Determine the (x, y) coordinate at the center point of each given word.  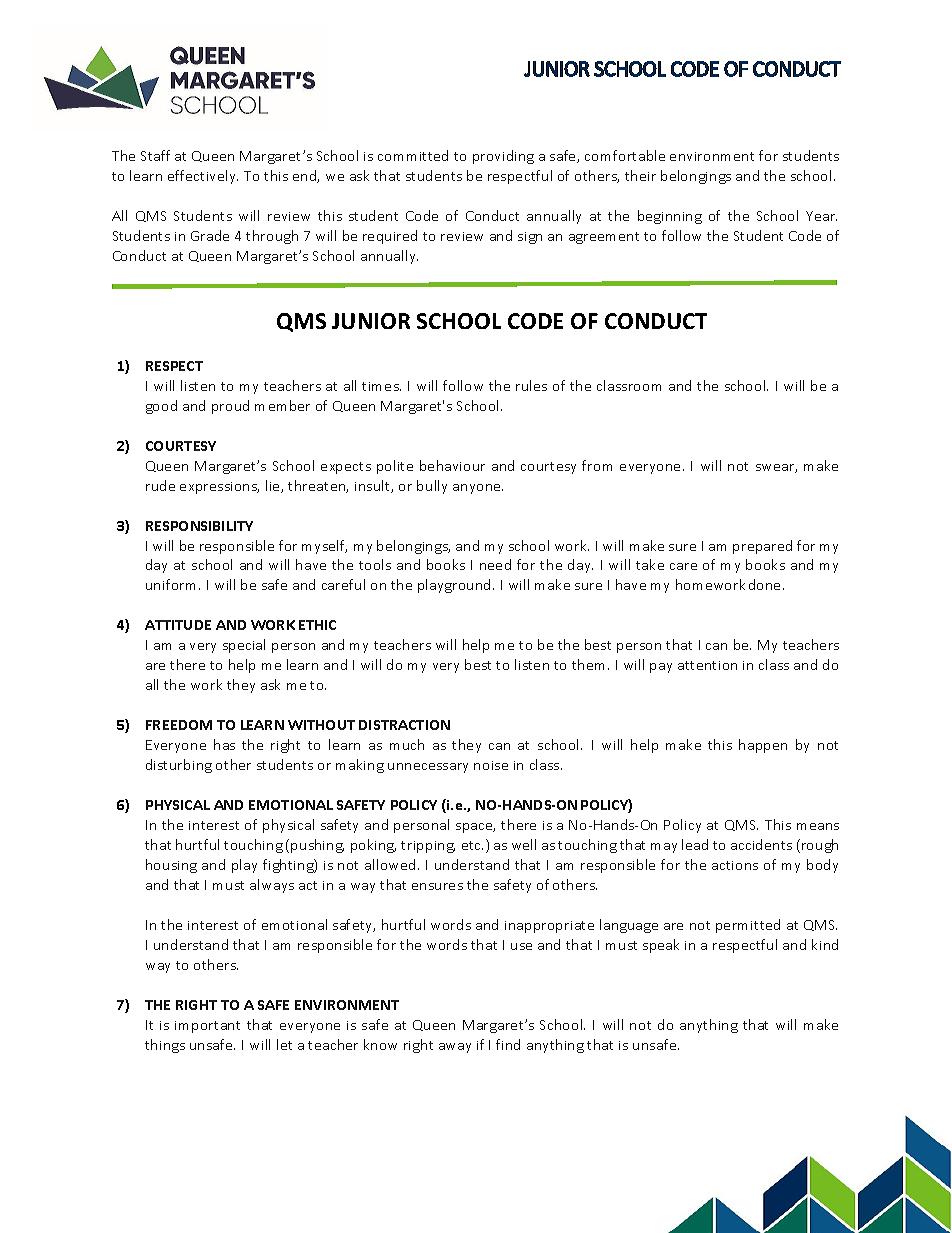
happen (763, 746)
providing (503, 157)
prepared (762, 547)
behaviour (452, 465)
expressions (219, 488)
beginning (670, 217)
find (508, 1044)
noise (491, 765)
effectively (203, 177)
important (207, 1027)
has (224, 744)
